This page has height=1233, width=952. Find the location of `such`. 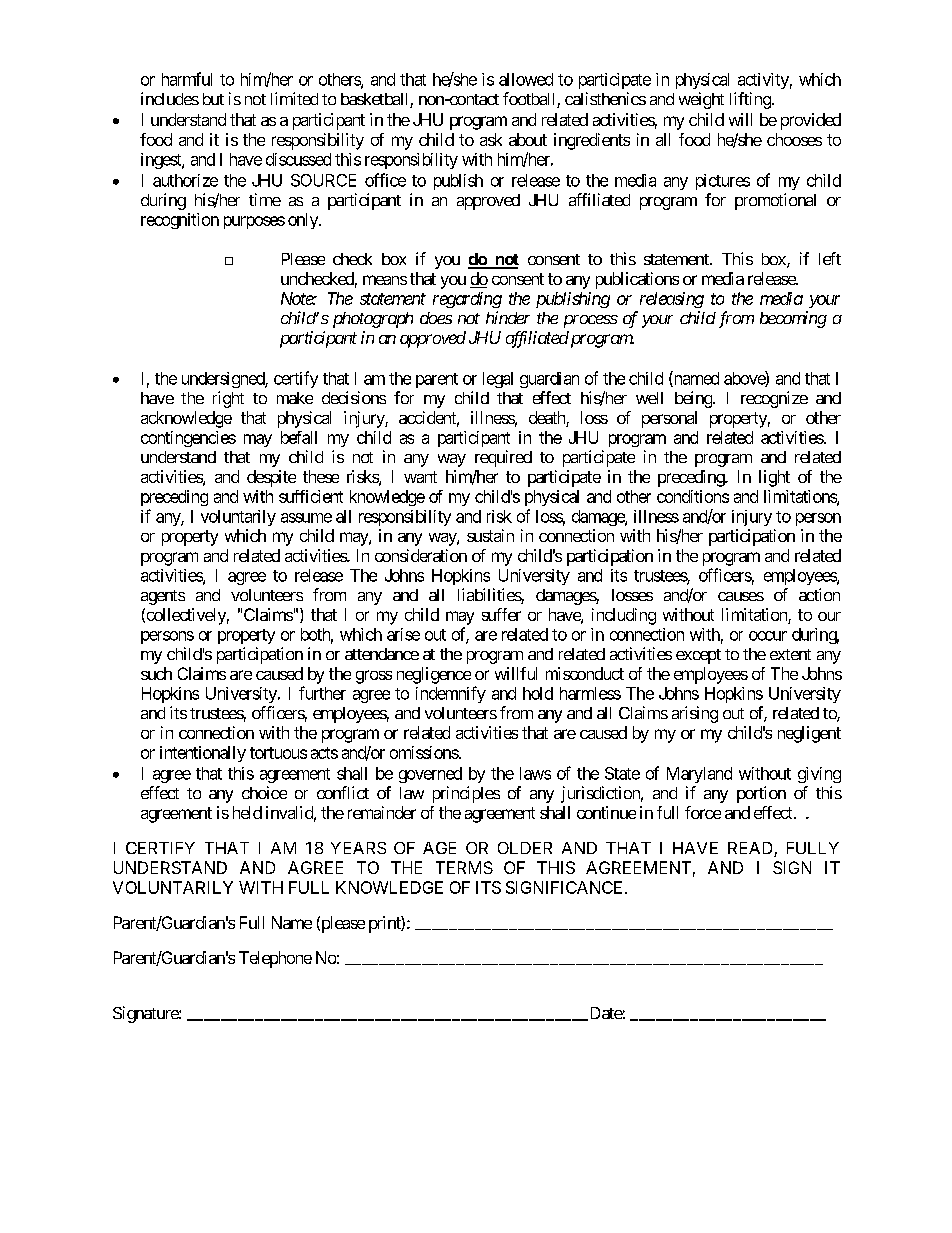

such is located at coordinates (156, 673).
